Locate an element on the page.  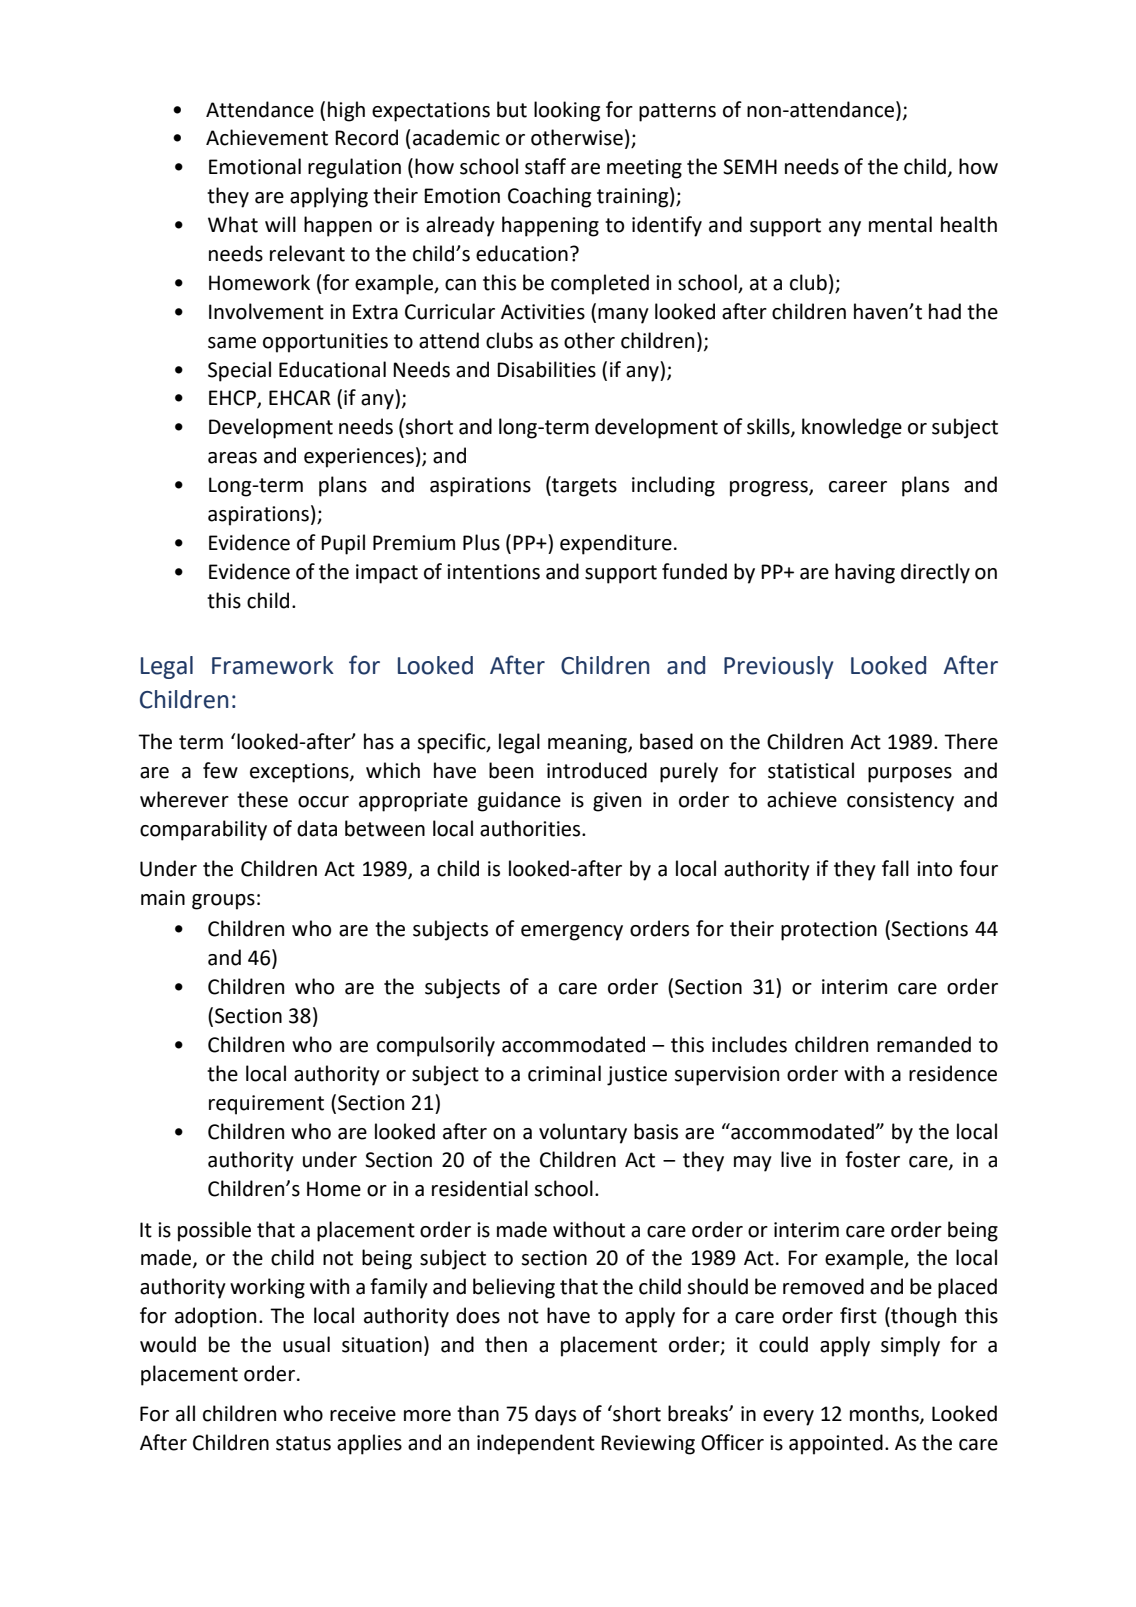
remanded is located at coordinates (924, 1044).
